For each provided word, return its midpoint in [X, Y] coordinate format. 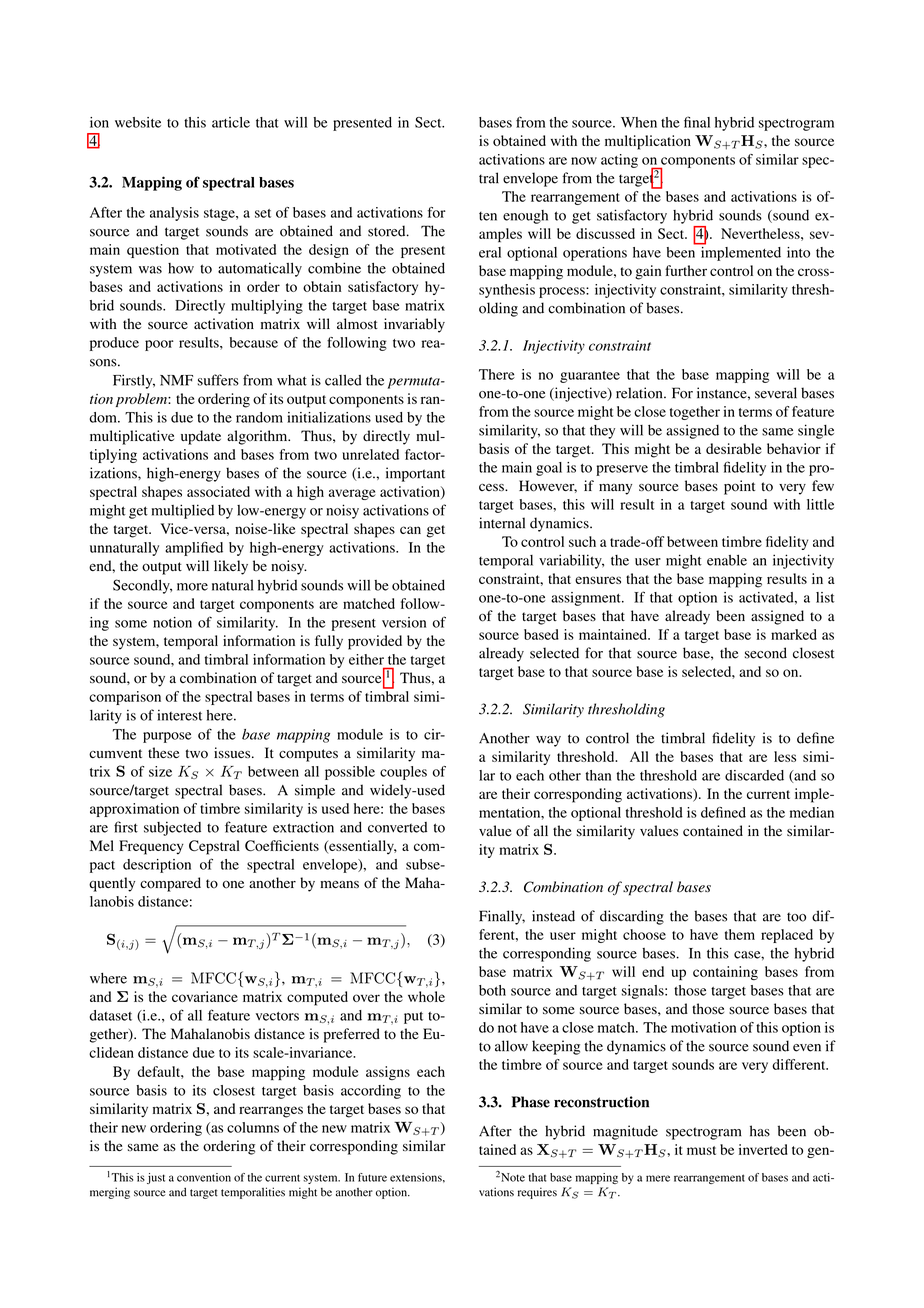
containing [725, 973]
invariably [414, 325]
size [160, 771]
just [156, 1178]
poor [159, 345]
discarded [754, 775]
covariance [205, 996]
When [639, 122]
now [584, 161]
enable [727, 560]
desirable [734, 448]
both [492, 990]
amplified [194, 549]
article [231, 122]
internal [502, 523]
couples [403, 773]
